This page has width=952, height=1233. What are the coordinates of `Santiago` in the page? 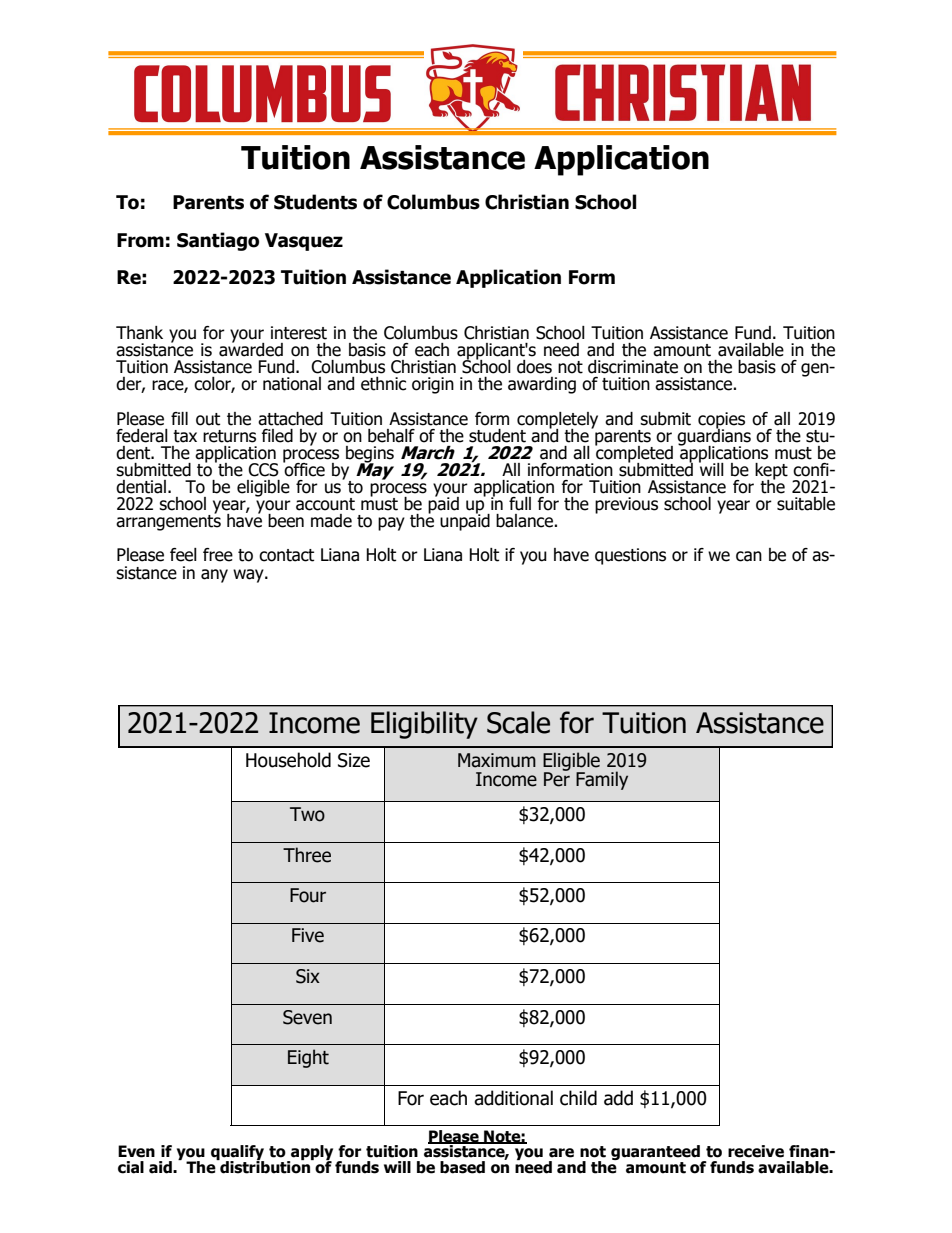 It's located at (218, 241).
